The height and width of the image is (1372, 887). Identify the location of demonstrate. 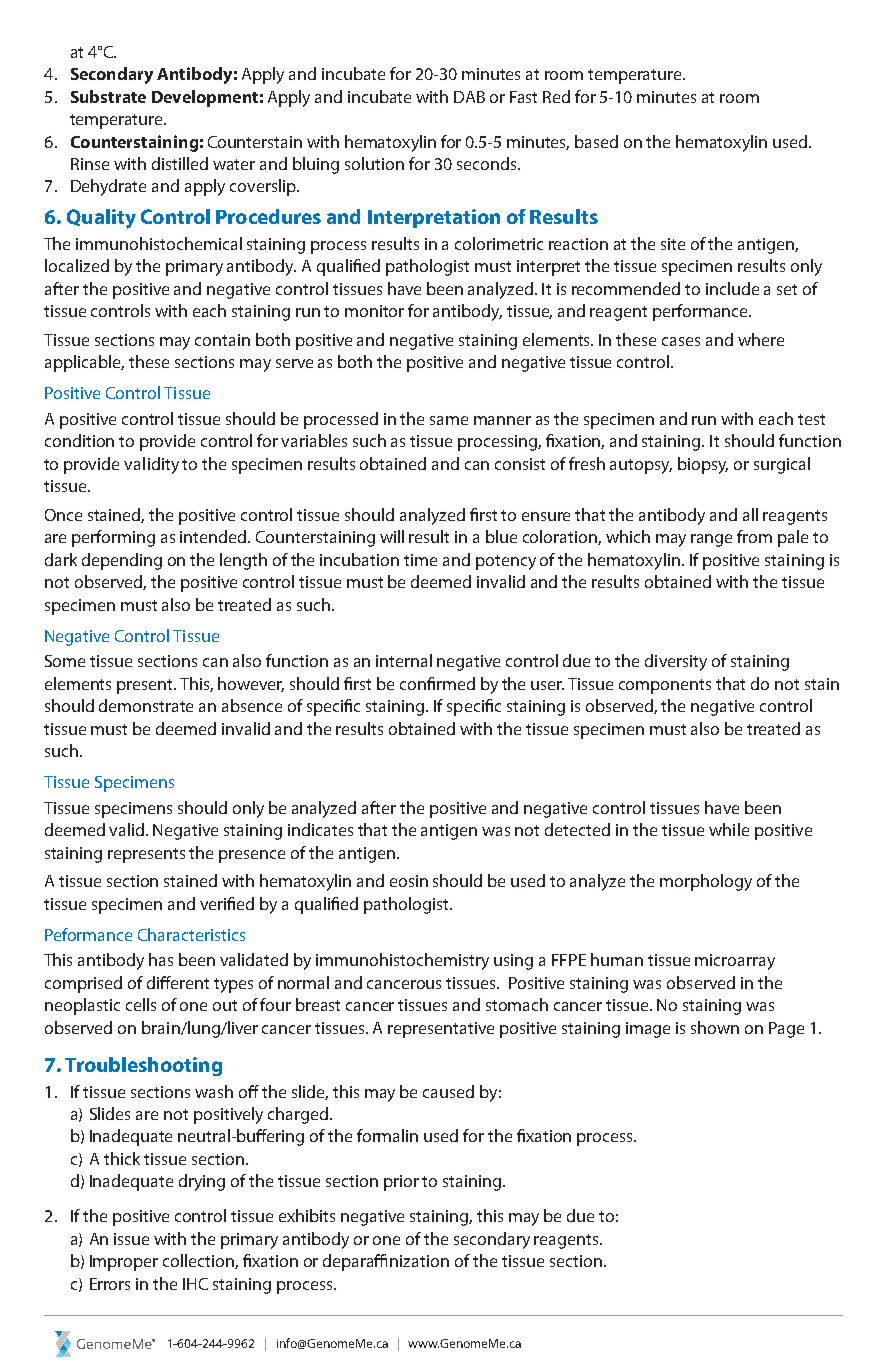
(146, 705).
